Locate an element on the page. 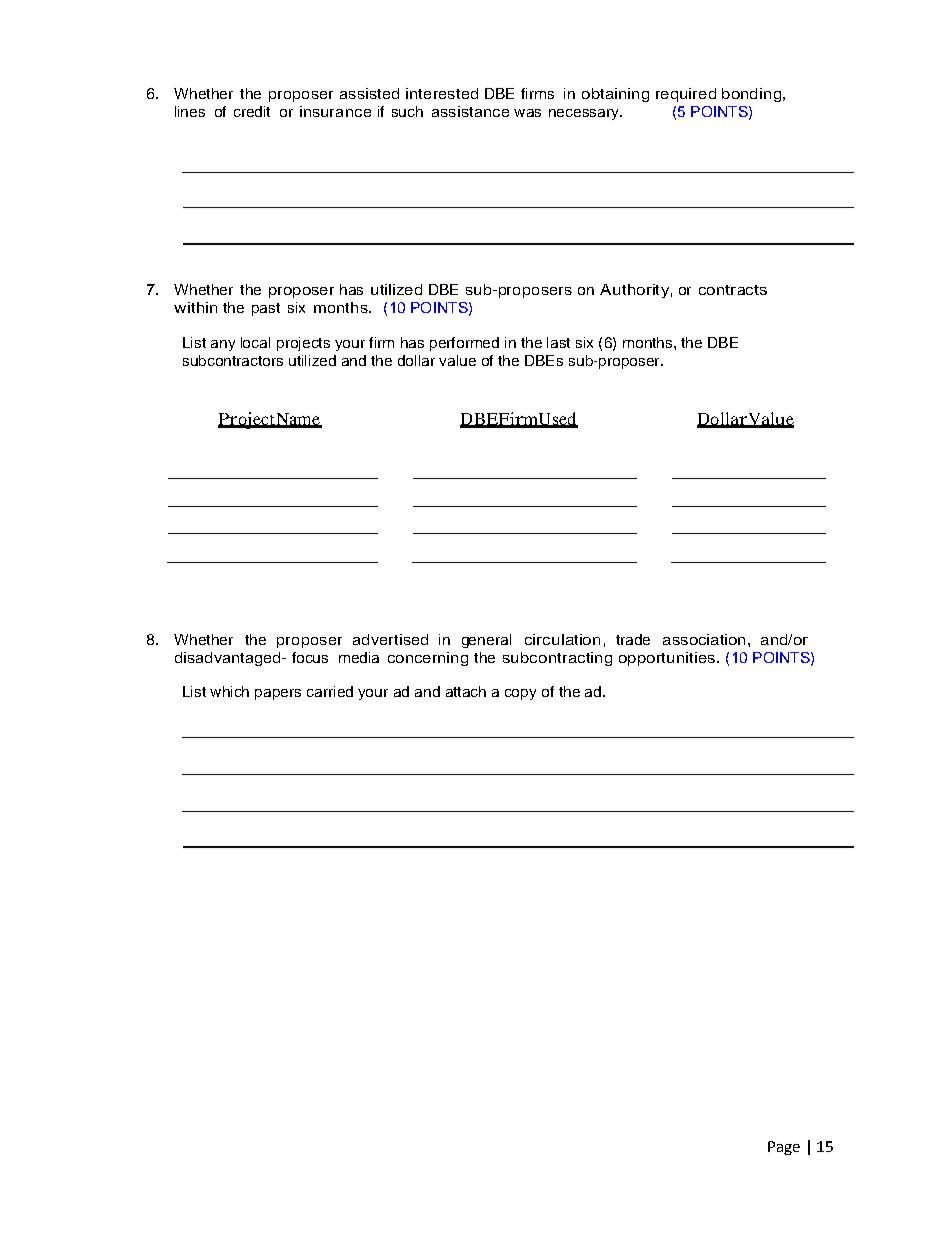  general is located at coordinates (486, 641).
